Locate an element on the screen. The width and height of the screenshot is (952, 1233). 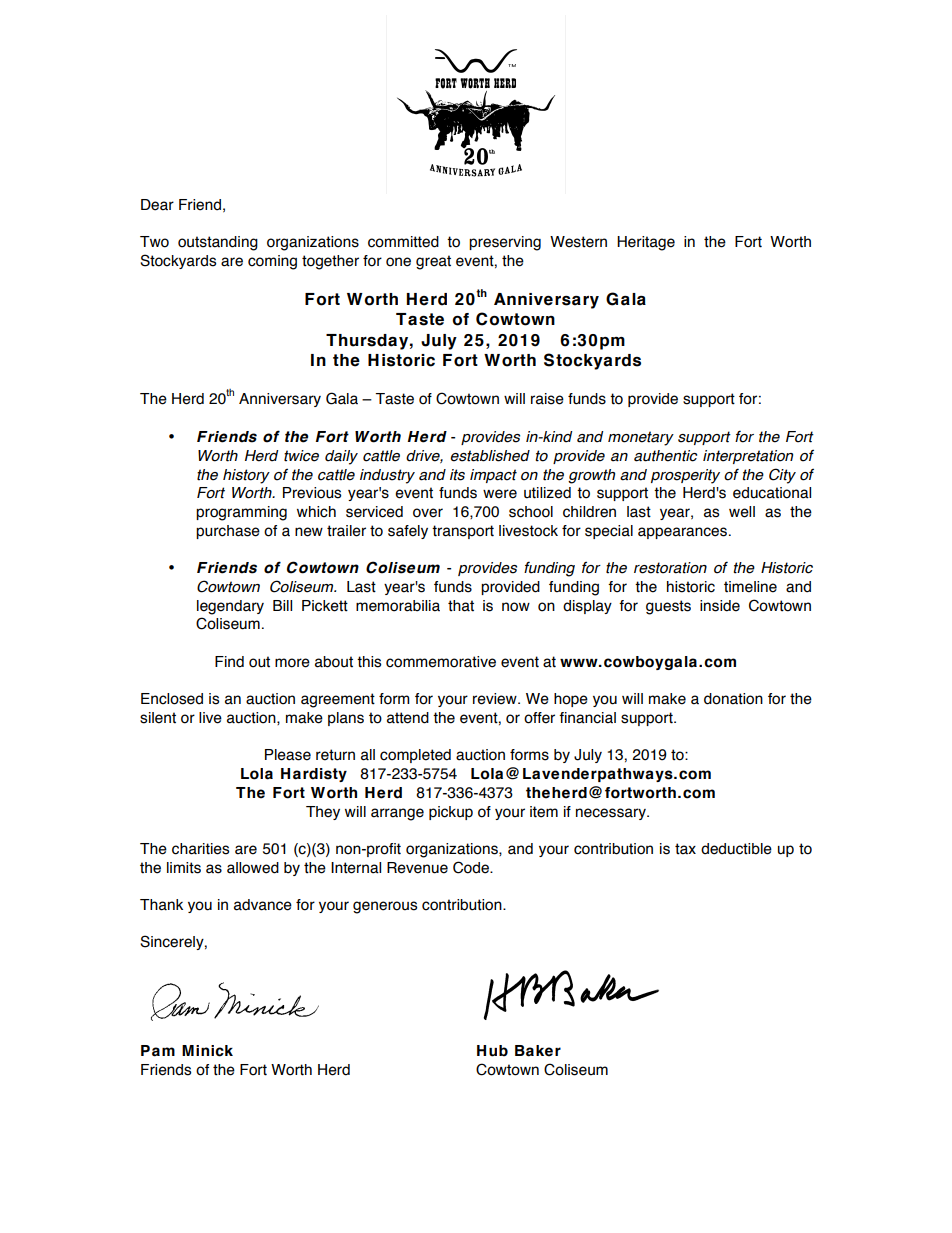
inside is located at coordinates (720, 606).
